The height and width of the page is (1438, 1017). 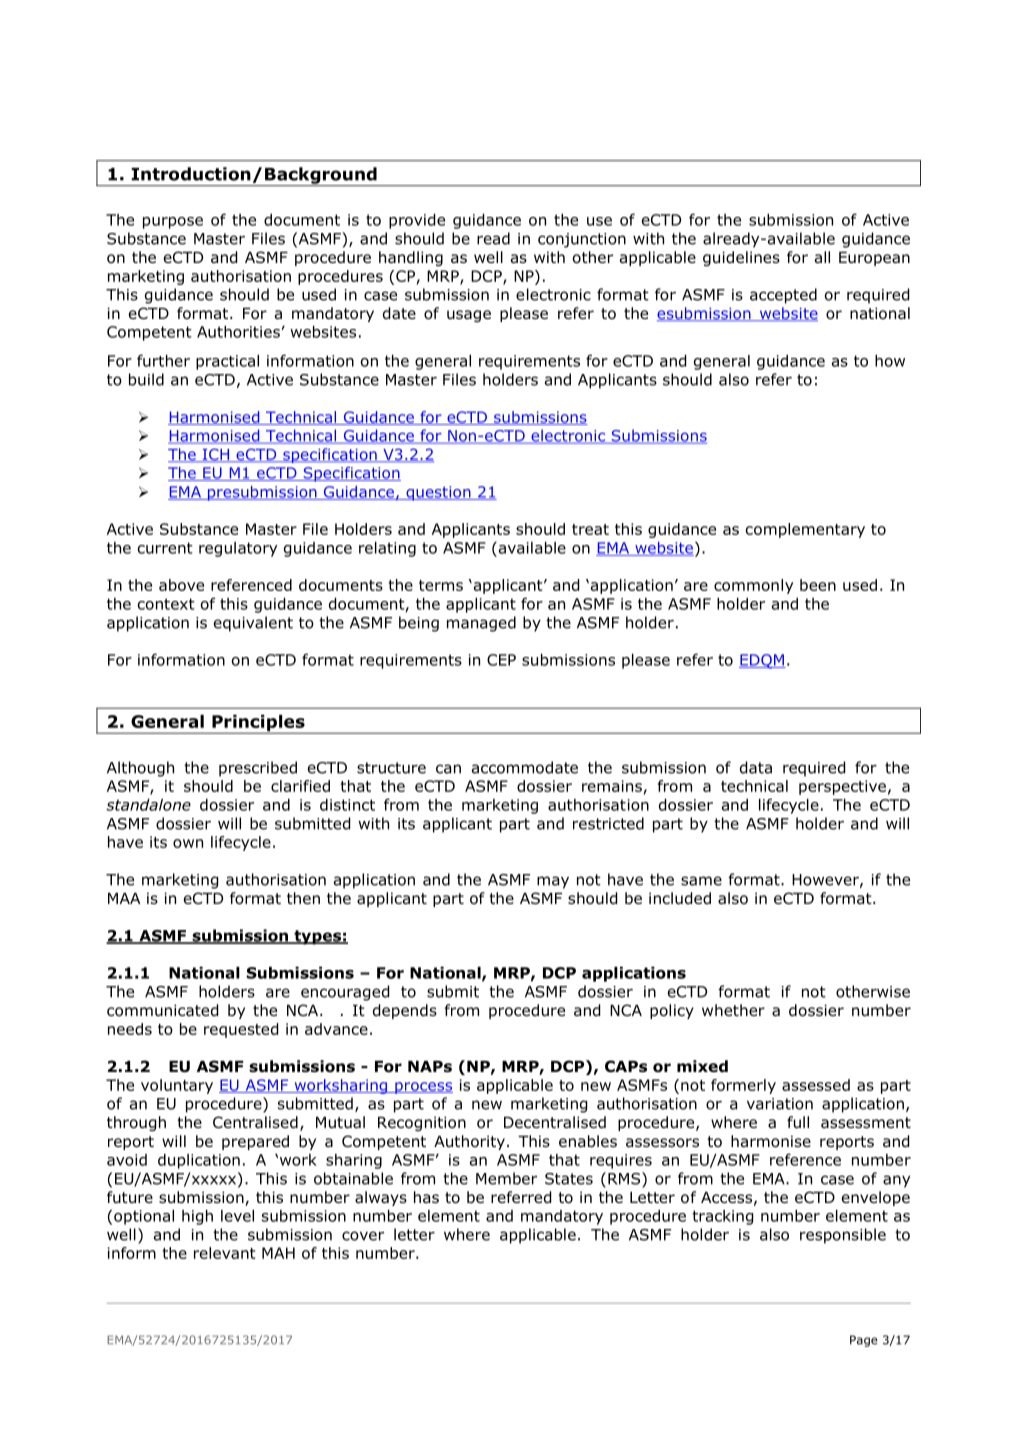 What do you see at coordinates (842, 787) in the page?
I see `perspective` at bounding box center [842, 787].
